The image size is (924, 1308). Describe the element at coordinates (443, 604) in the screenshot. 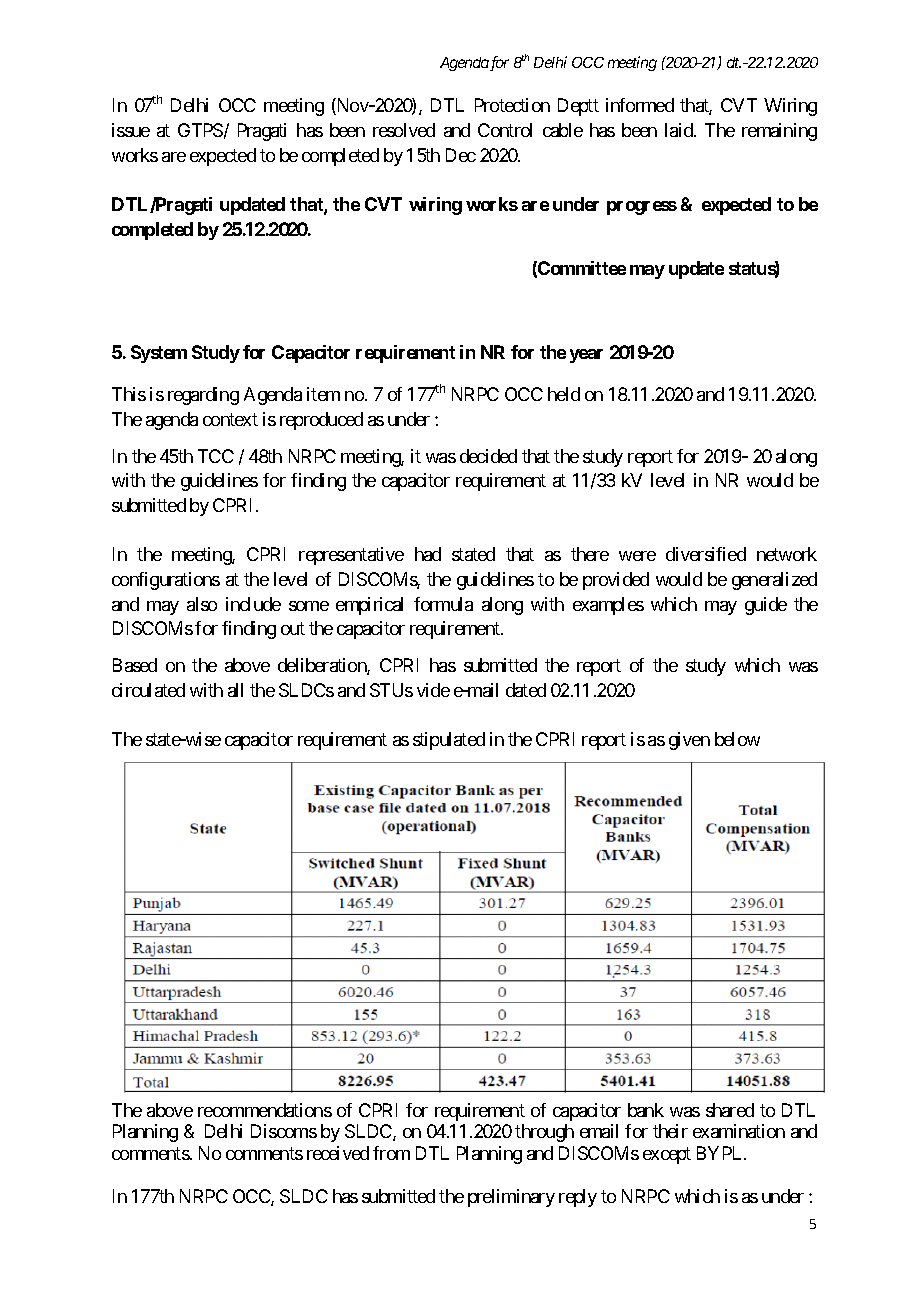

I see `formula` at that location.
